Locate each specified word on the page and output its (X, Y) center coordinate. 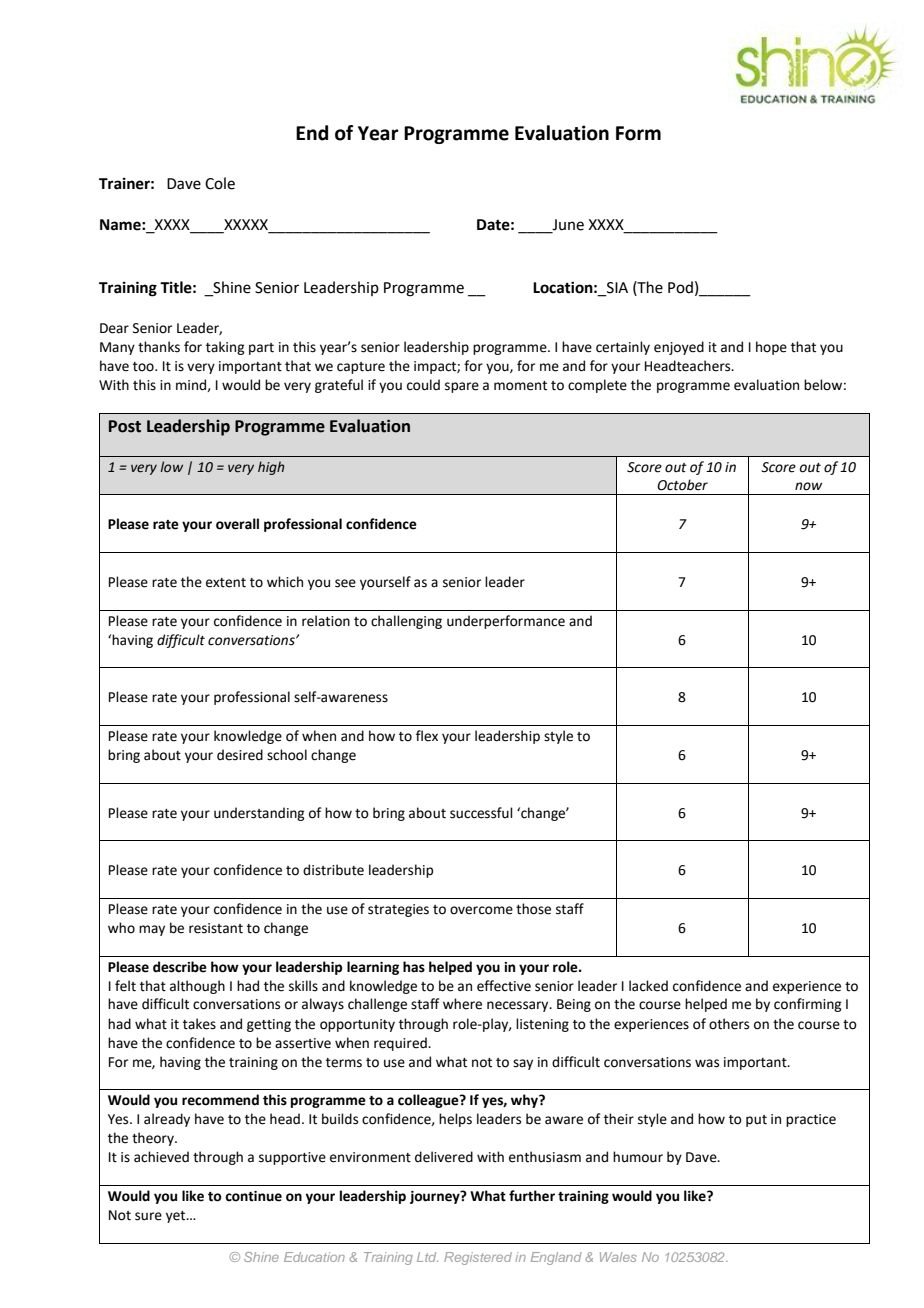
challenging (406, 622)
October (682, 485)
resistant (216, 928)
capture (361, 368)
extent (226, 583)
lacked (648, 986)
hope (771, 348)
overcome (481, 910)
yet (177, 1217)
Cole (220, 183)
